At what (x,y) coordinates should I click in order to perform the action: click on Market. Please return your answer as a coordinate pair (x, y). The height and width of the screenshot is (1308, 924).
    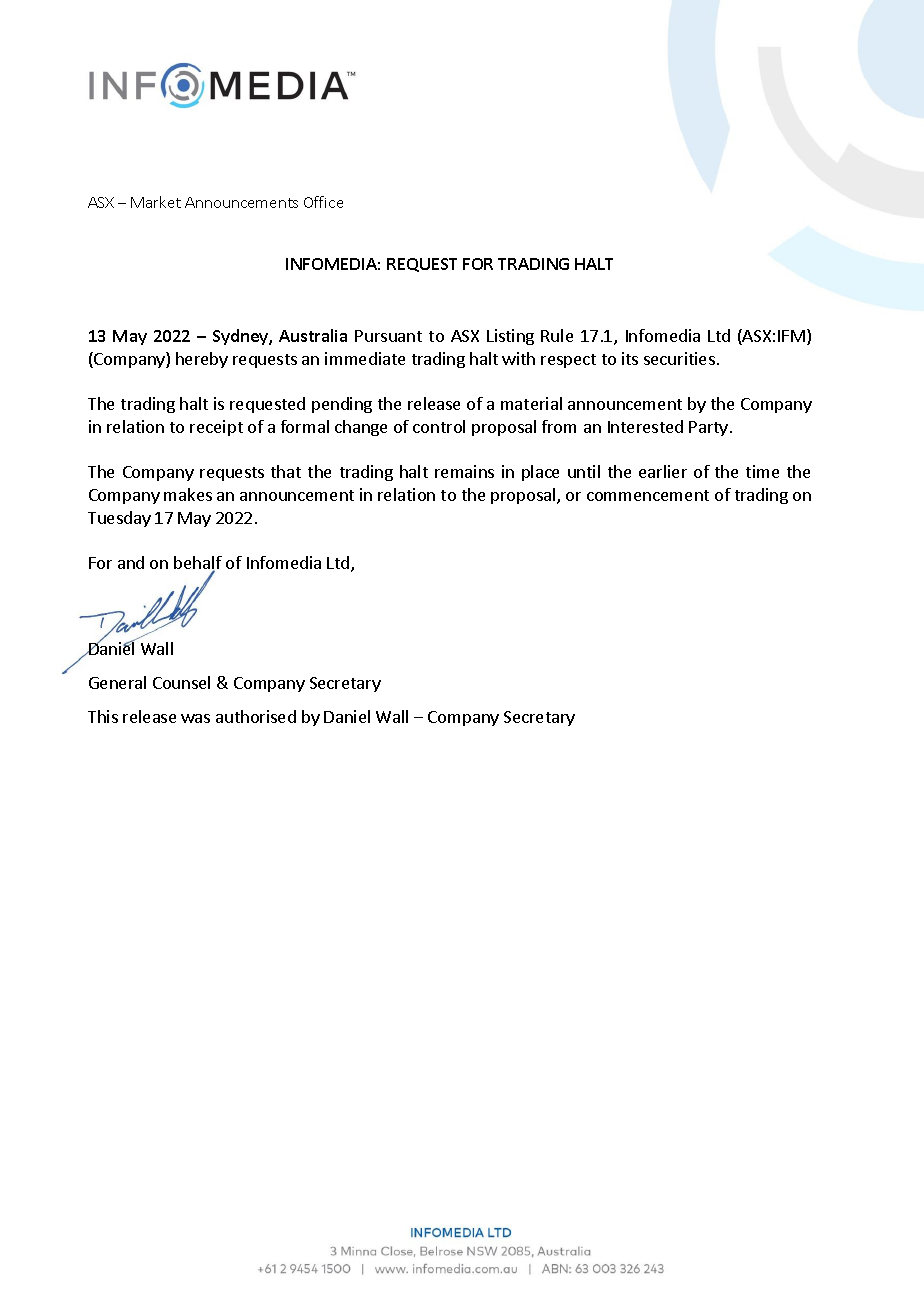
    Looking at the image, I should click on (156, 202).
